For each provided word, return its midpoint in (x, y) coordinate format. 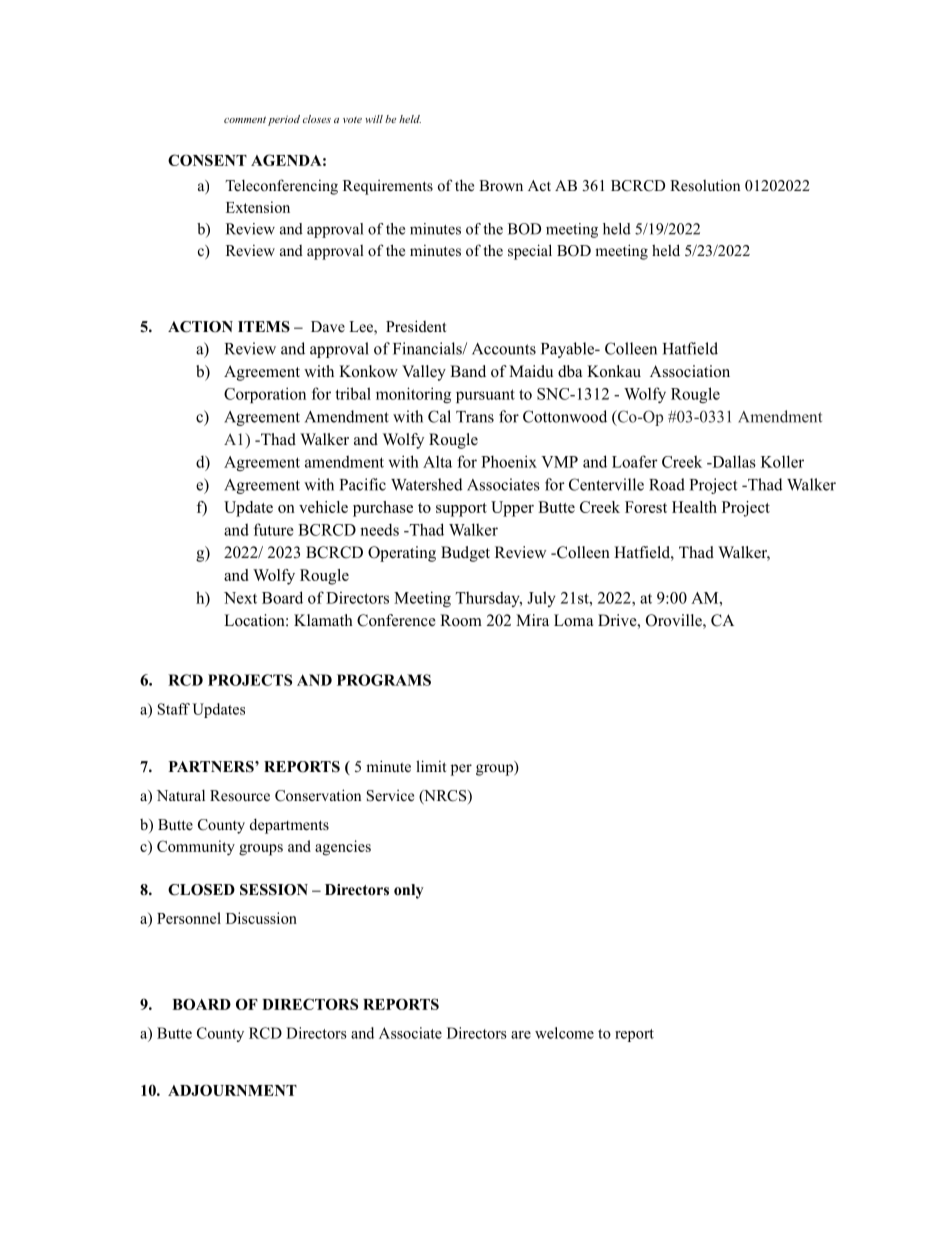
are (521, 1035)
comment (245, 119)
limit (431, 766)
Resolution (705, 185)
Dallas (733, 461)
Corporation (265, 395)
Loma (573, 620)
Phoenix (509, 461)
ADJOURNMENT (232, 1090)
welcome (564, 1033)
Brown (501, 185)
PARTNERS (212, 767)
